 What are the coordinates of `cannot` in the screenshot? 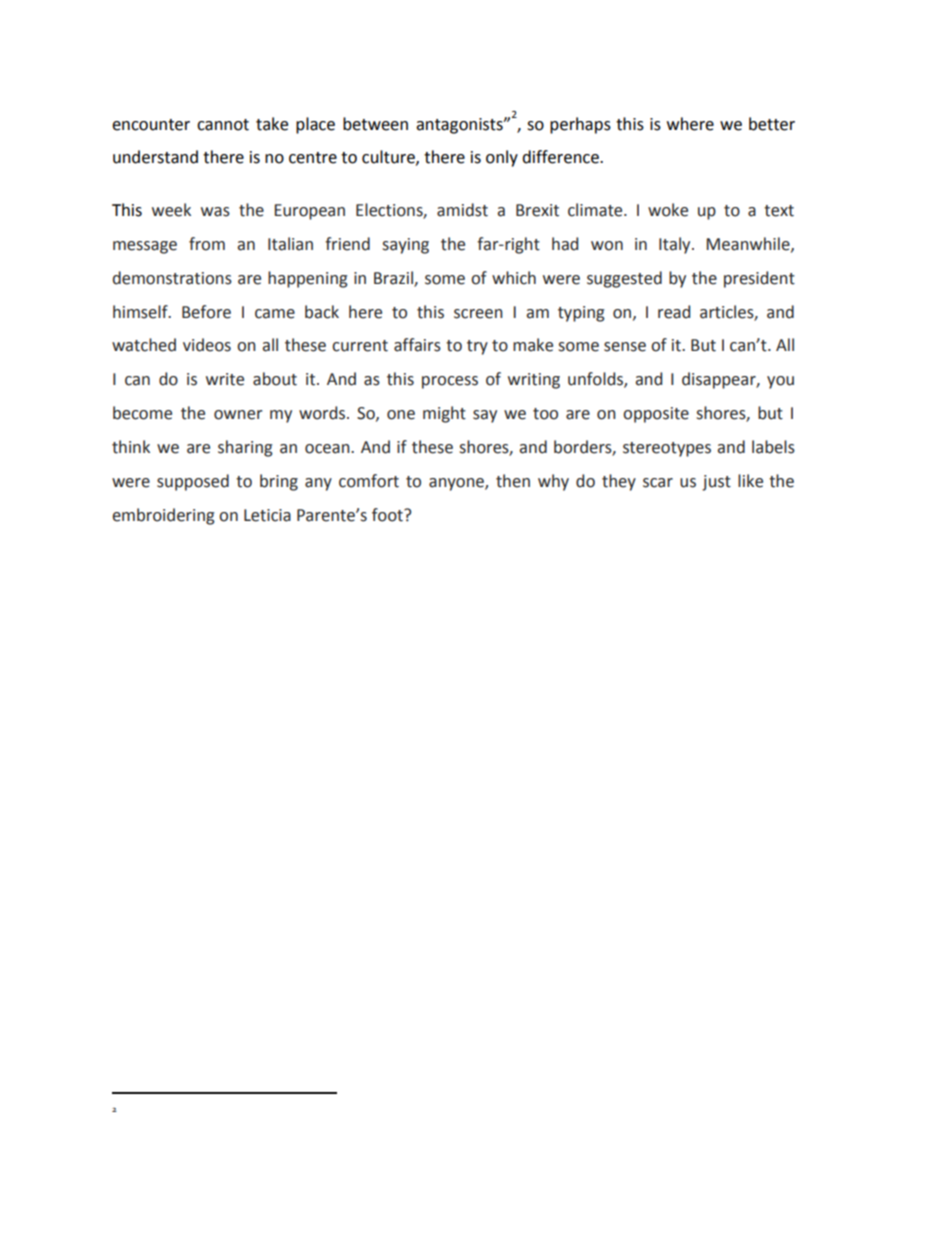 It's located at (223, 125).
